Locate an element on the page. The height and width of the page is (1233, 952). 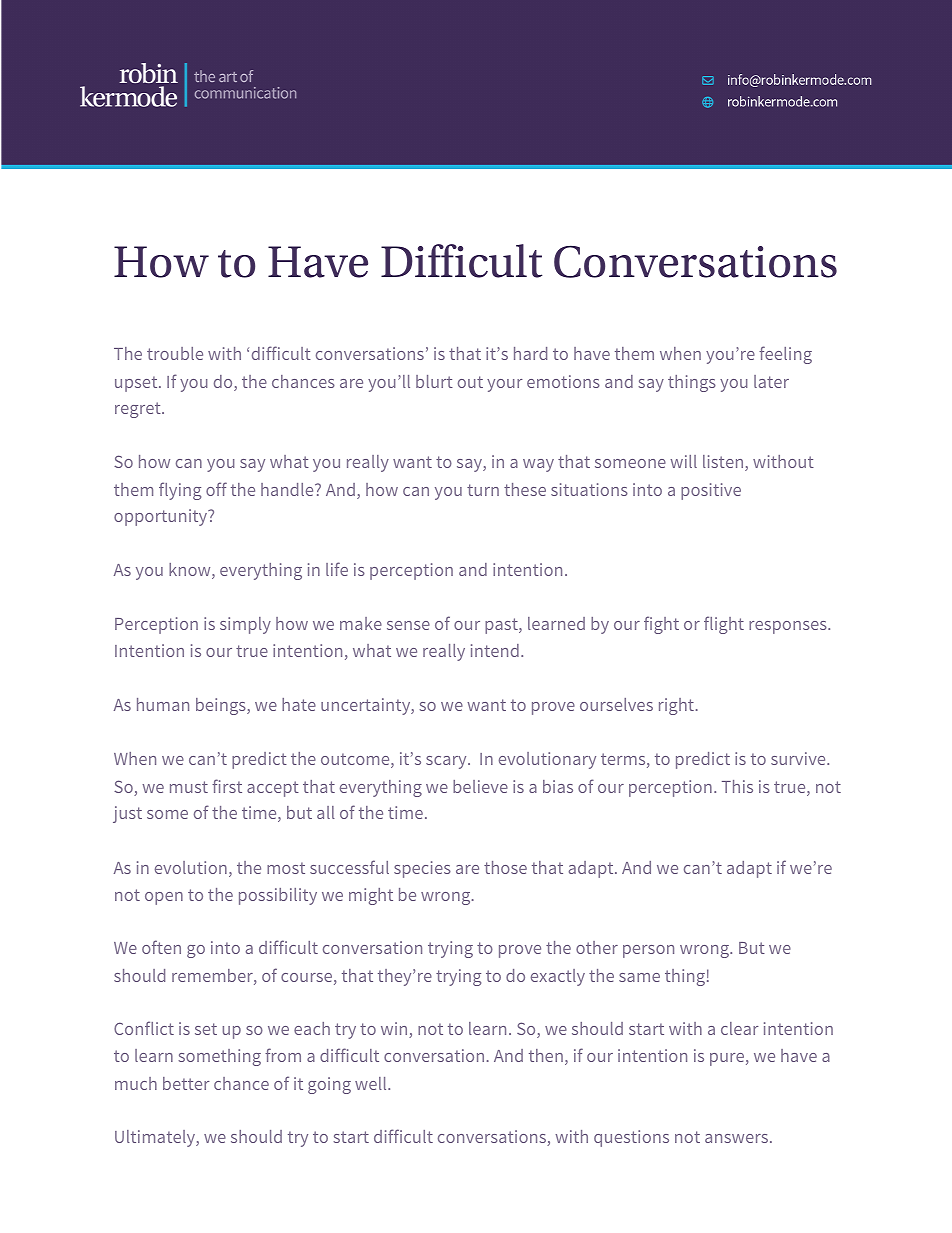
often is located at coordinates (161, 947).
